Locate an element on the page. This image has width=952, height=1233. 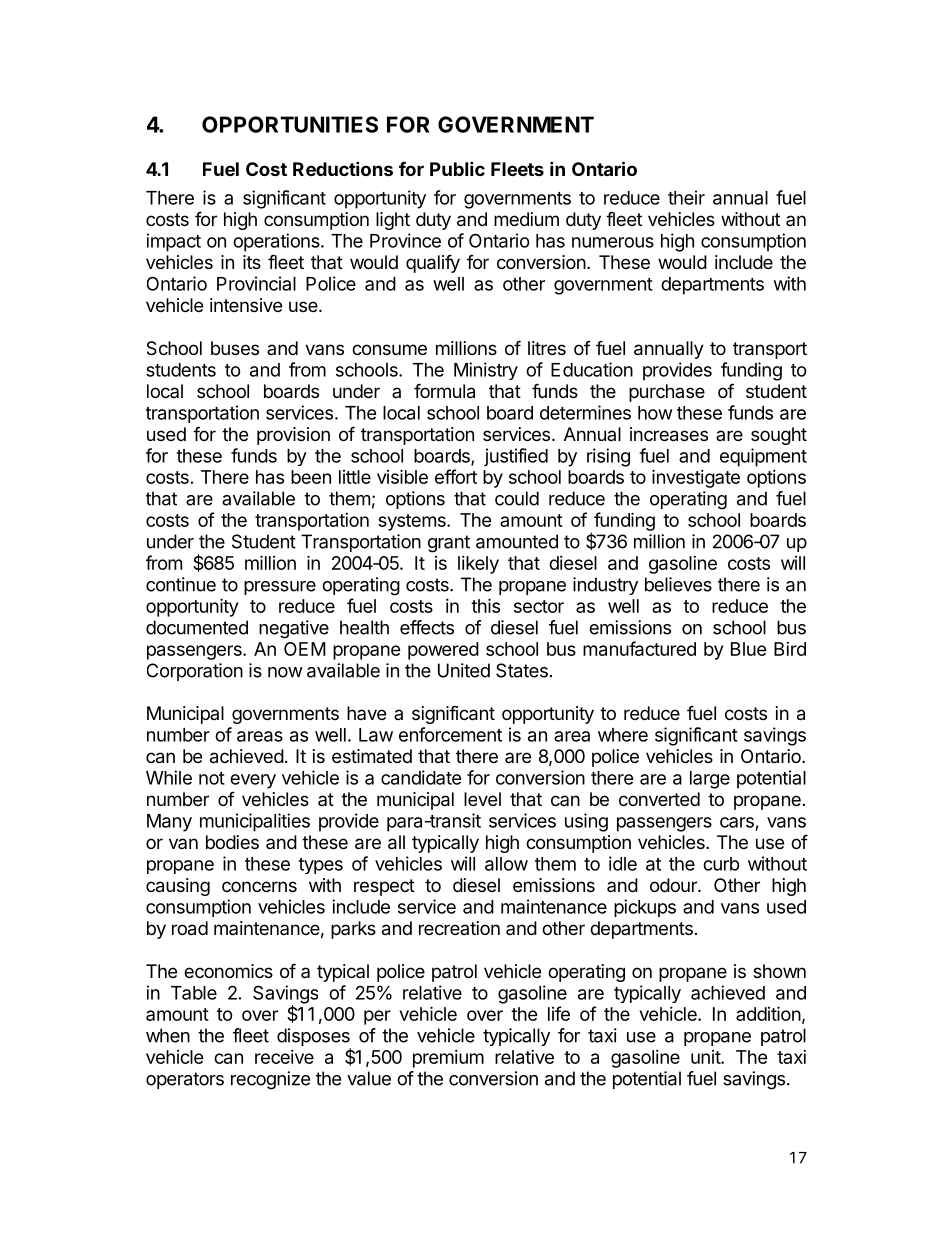
provision is located at coordinates (293, 436).
